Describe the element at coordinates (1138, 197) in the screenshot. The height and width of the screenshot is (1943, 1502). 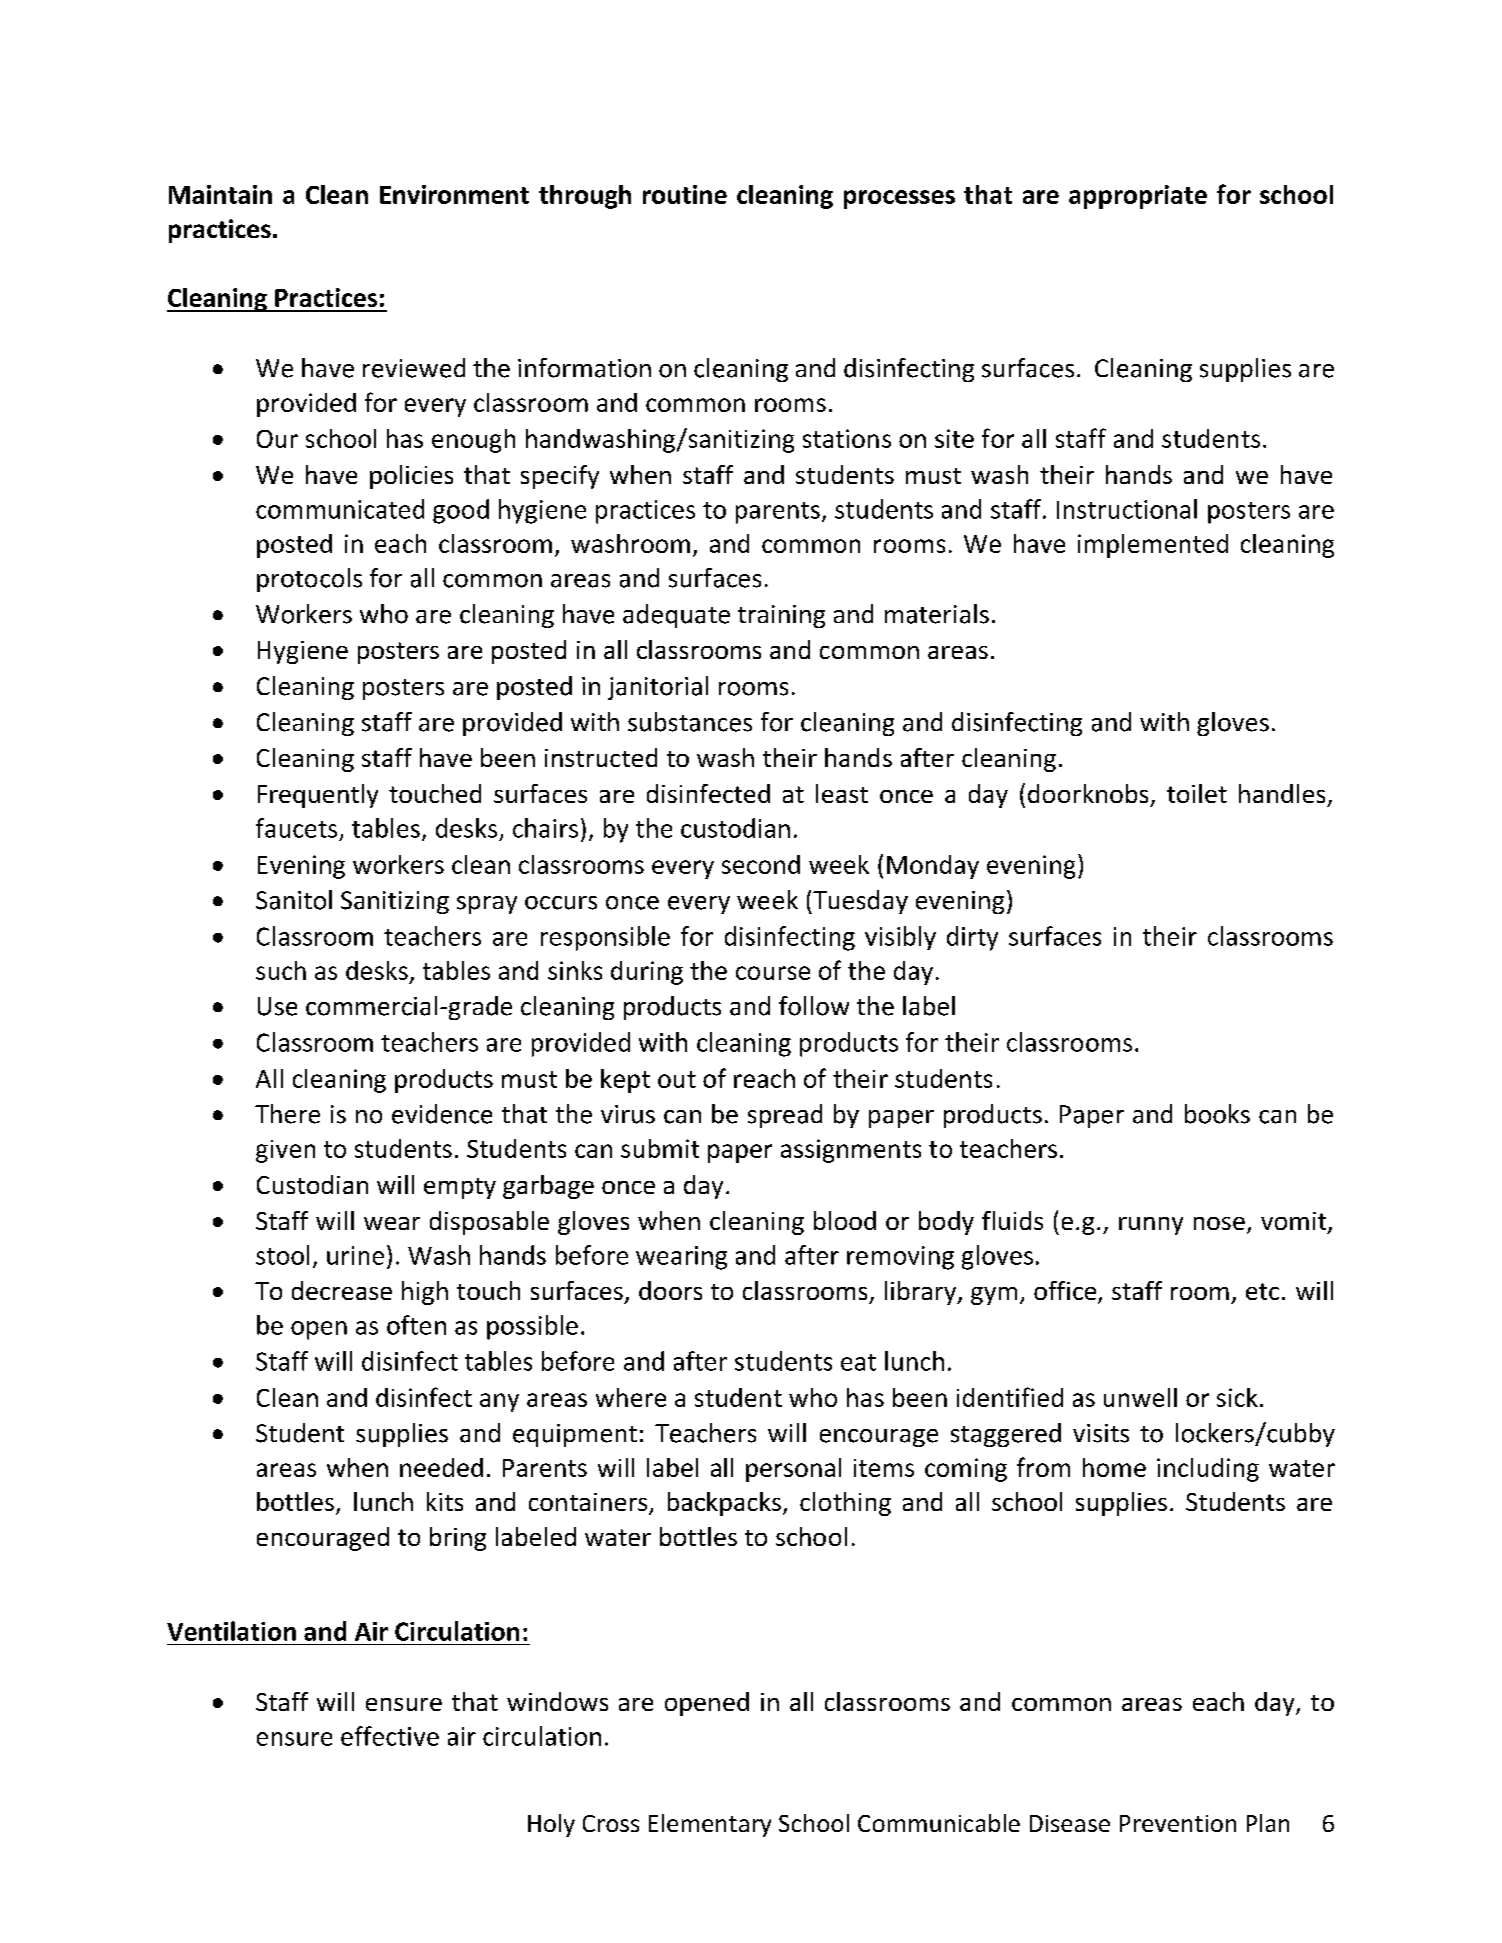
I see `appropriate` at that location.
